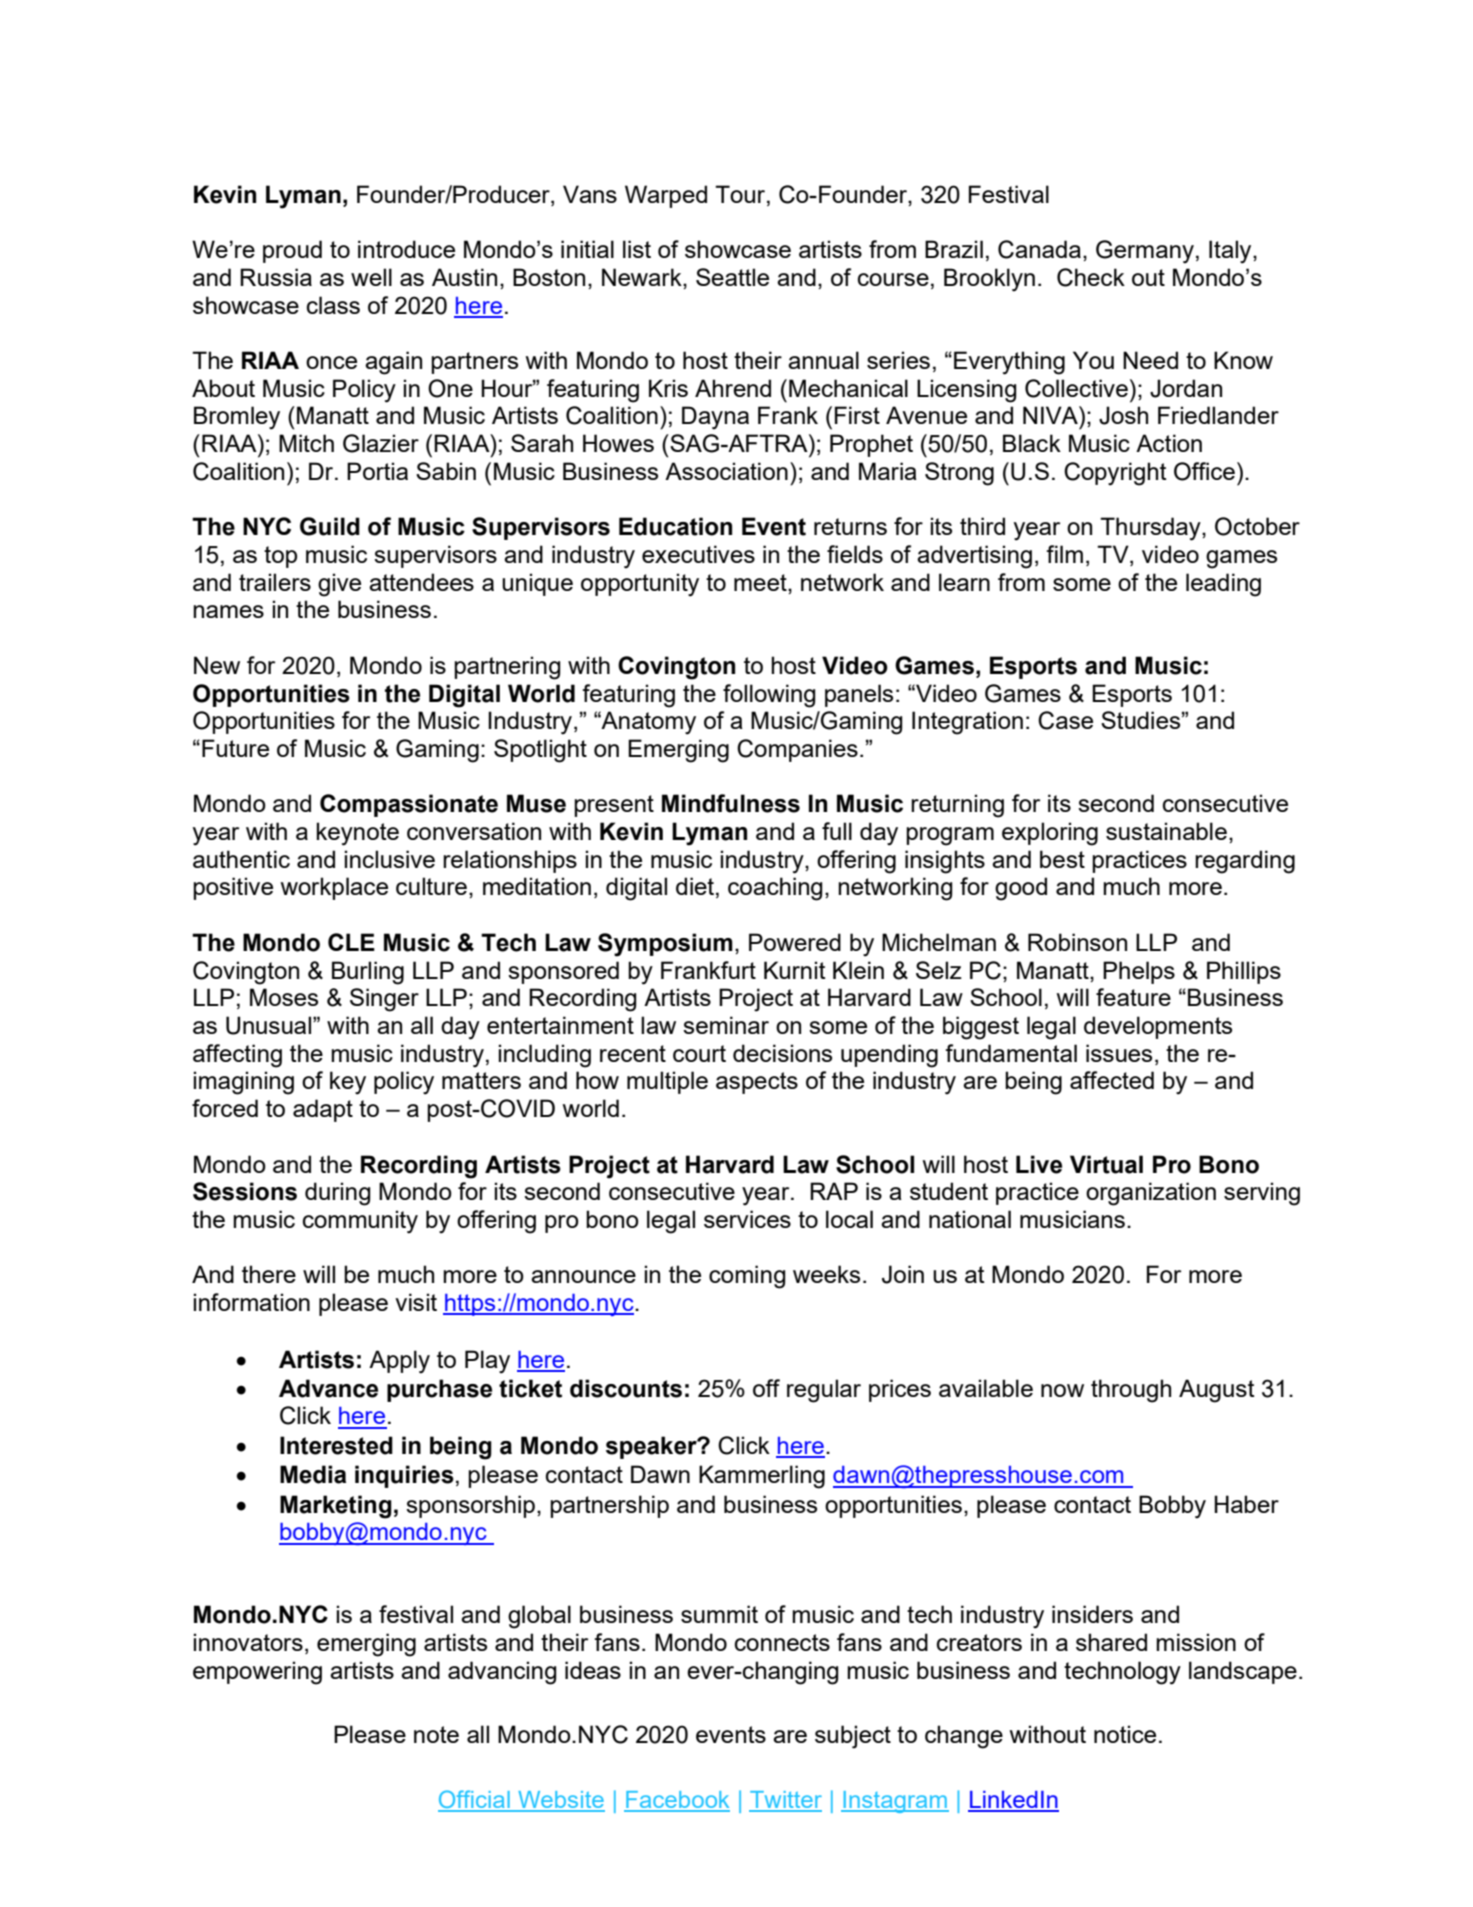 The width and height of the document is (1473, 1907). I want to click on seminar, so click(726, 1025).
